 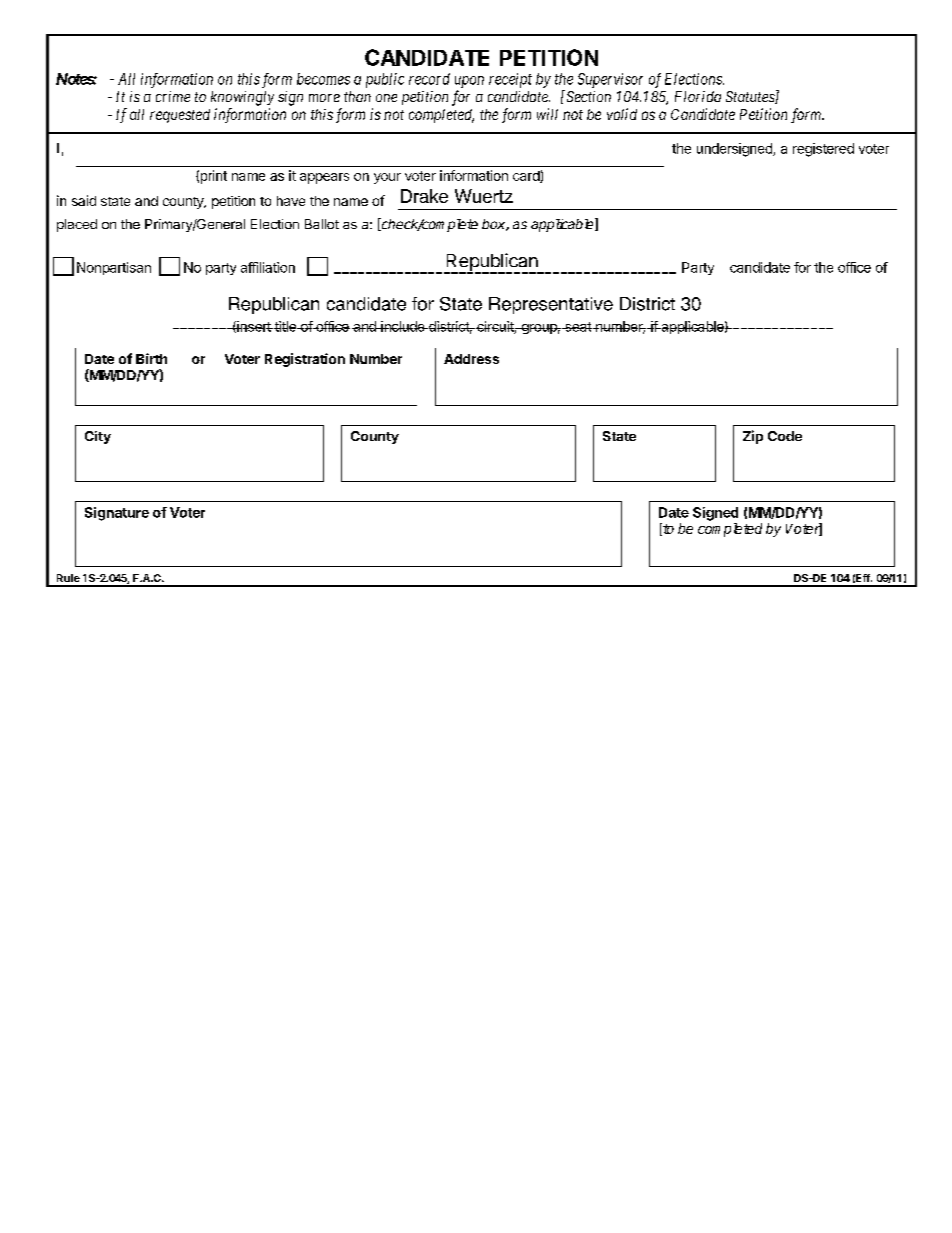 What do you see at coordinates (98, 437) in the screenshot?
I see `City` at bounding box center [98, 437].
